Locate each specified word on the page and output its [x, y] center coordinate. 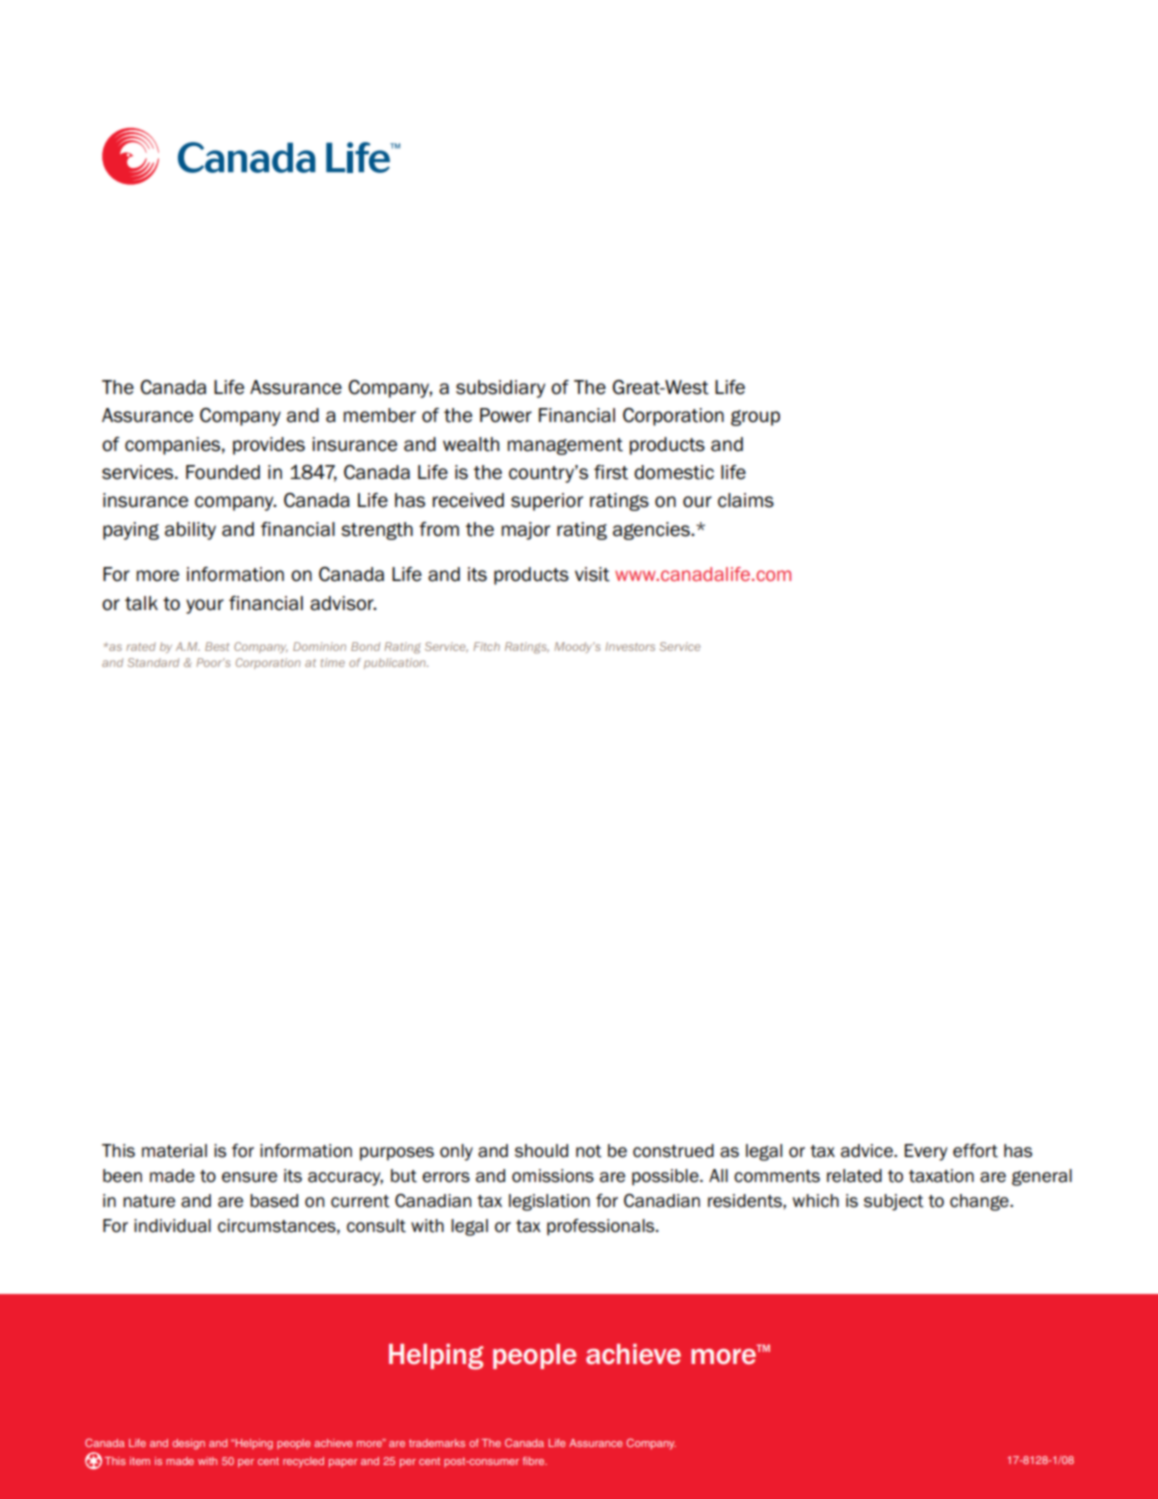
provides [269, 446]
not [589, 1151]
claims [746, 500]
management [565, 446]
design [188, 1444]
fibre [535, 1461]
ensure [249, 1177]
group [755, 418]
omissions [553, 1176]
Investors [630, 646]
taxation [941, 1176]
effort [975, 1151]
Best [217, 646]
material [174, 1151]
